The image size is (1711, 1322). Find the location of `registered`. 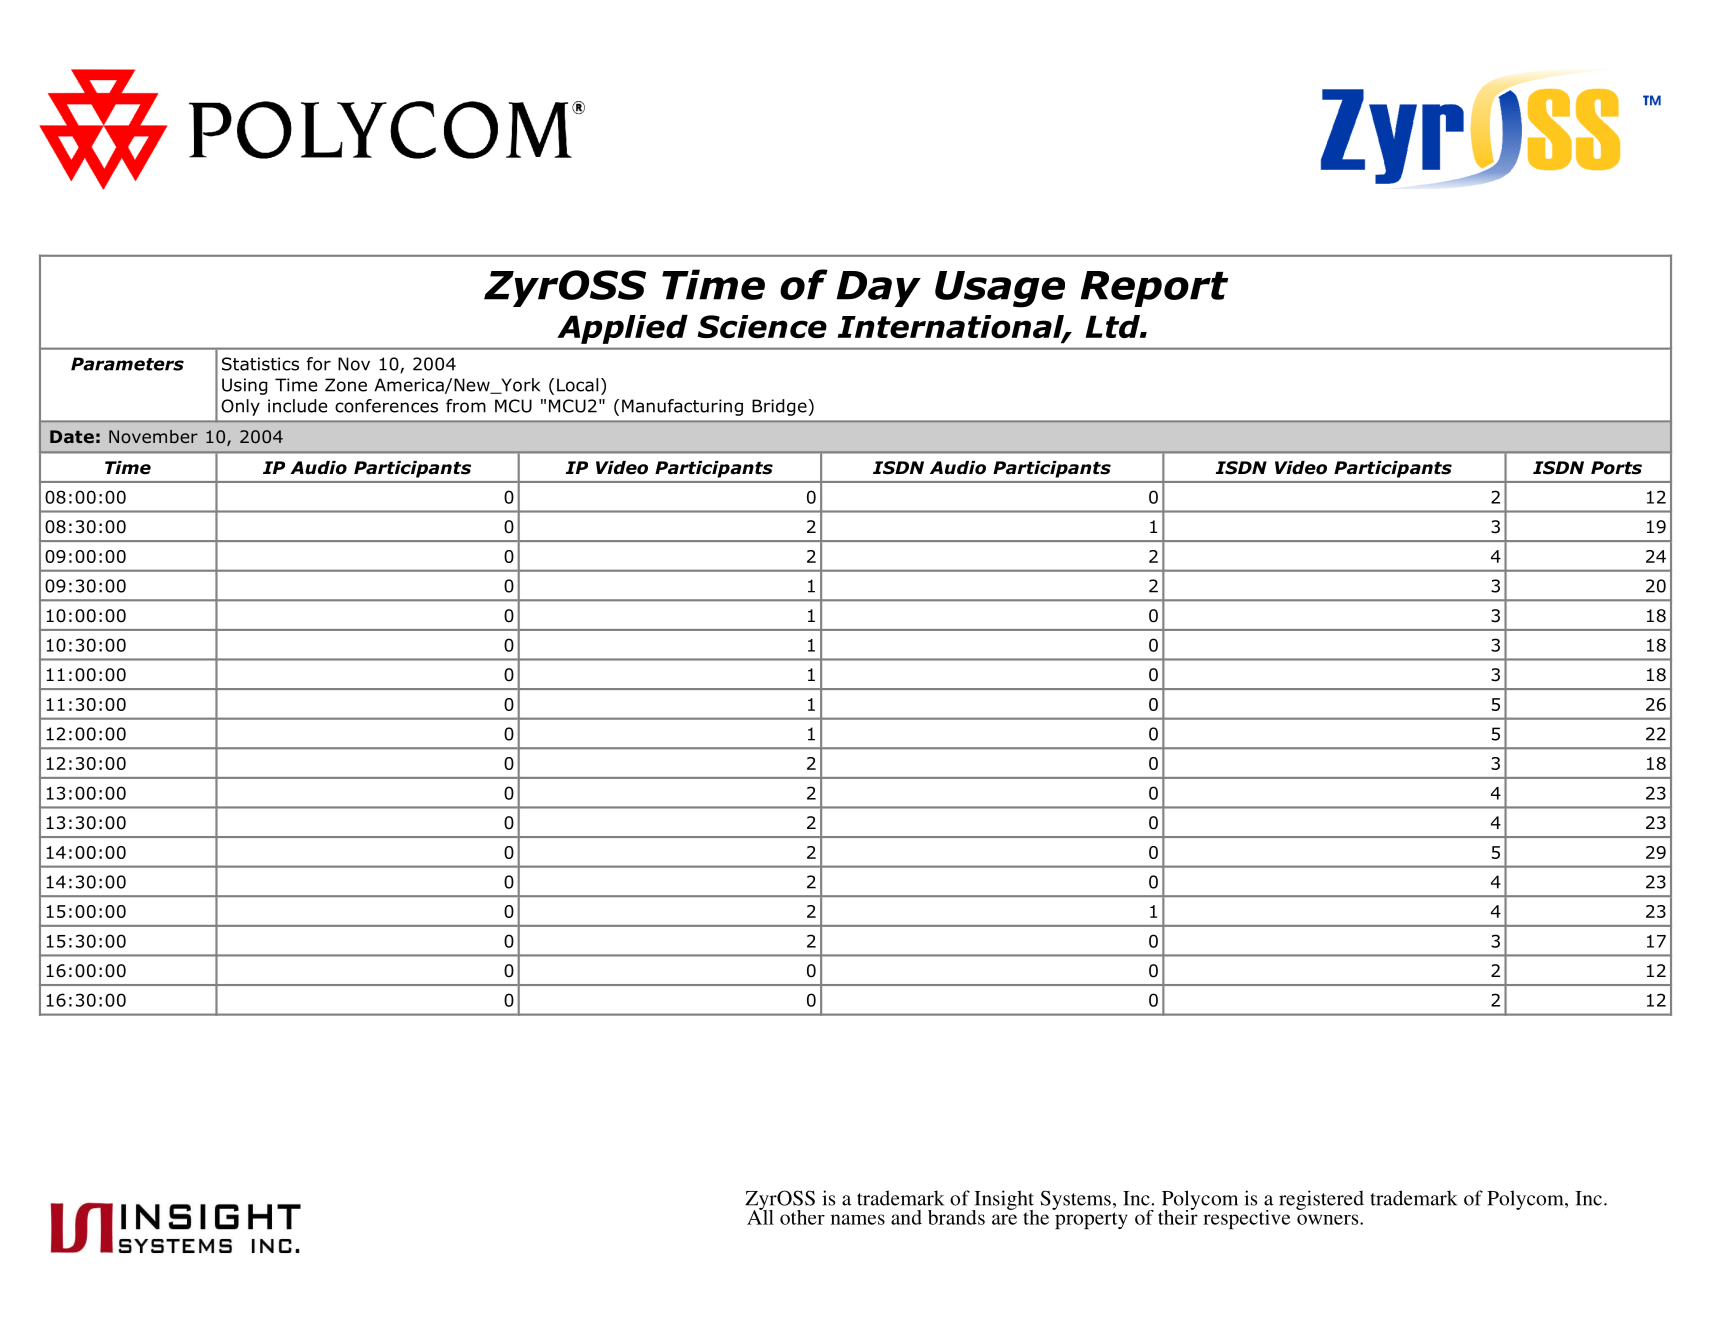

registered is located at coordinates (1321, 1200).
